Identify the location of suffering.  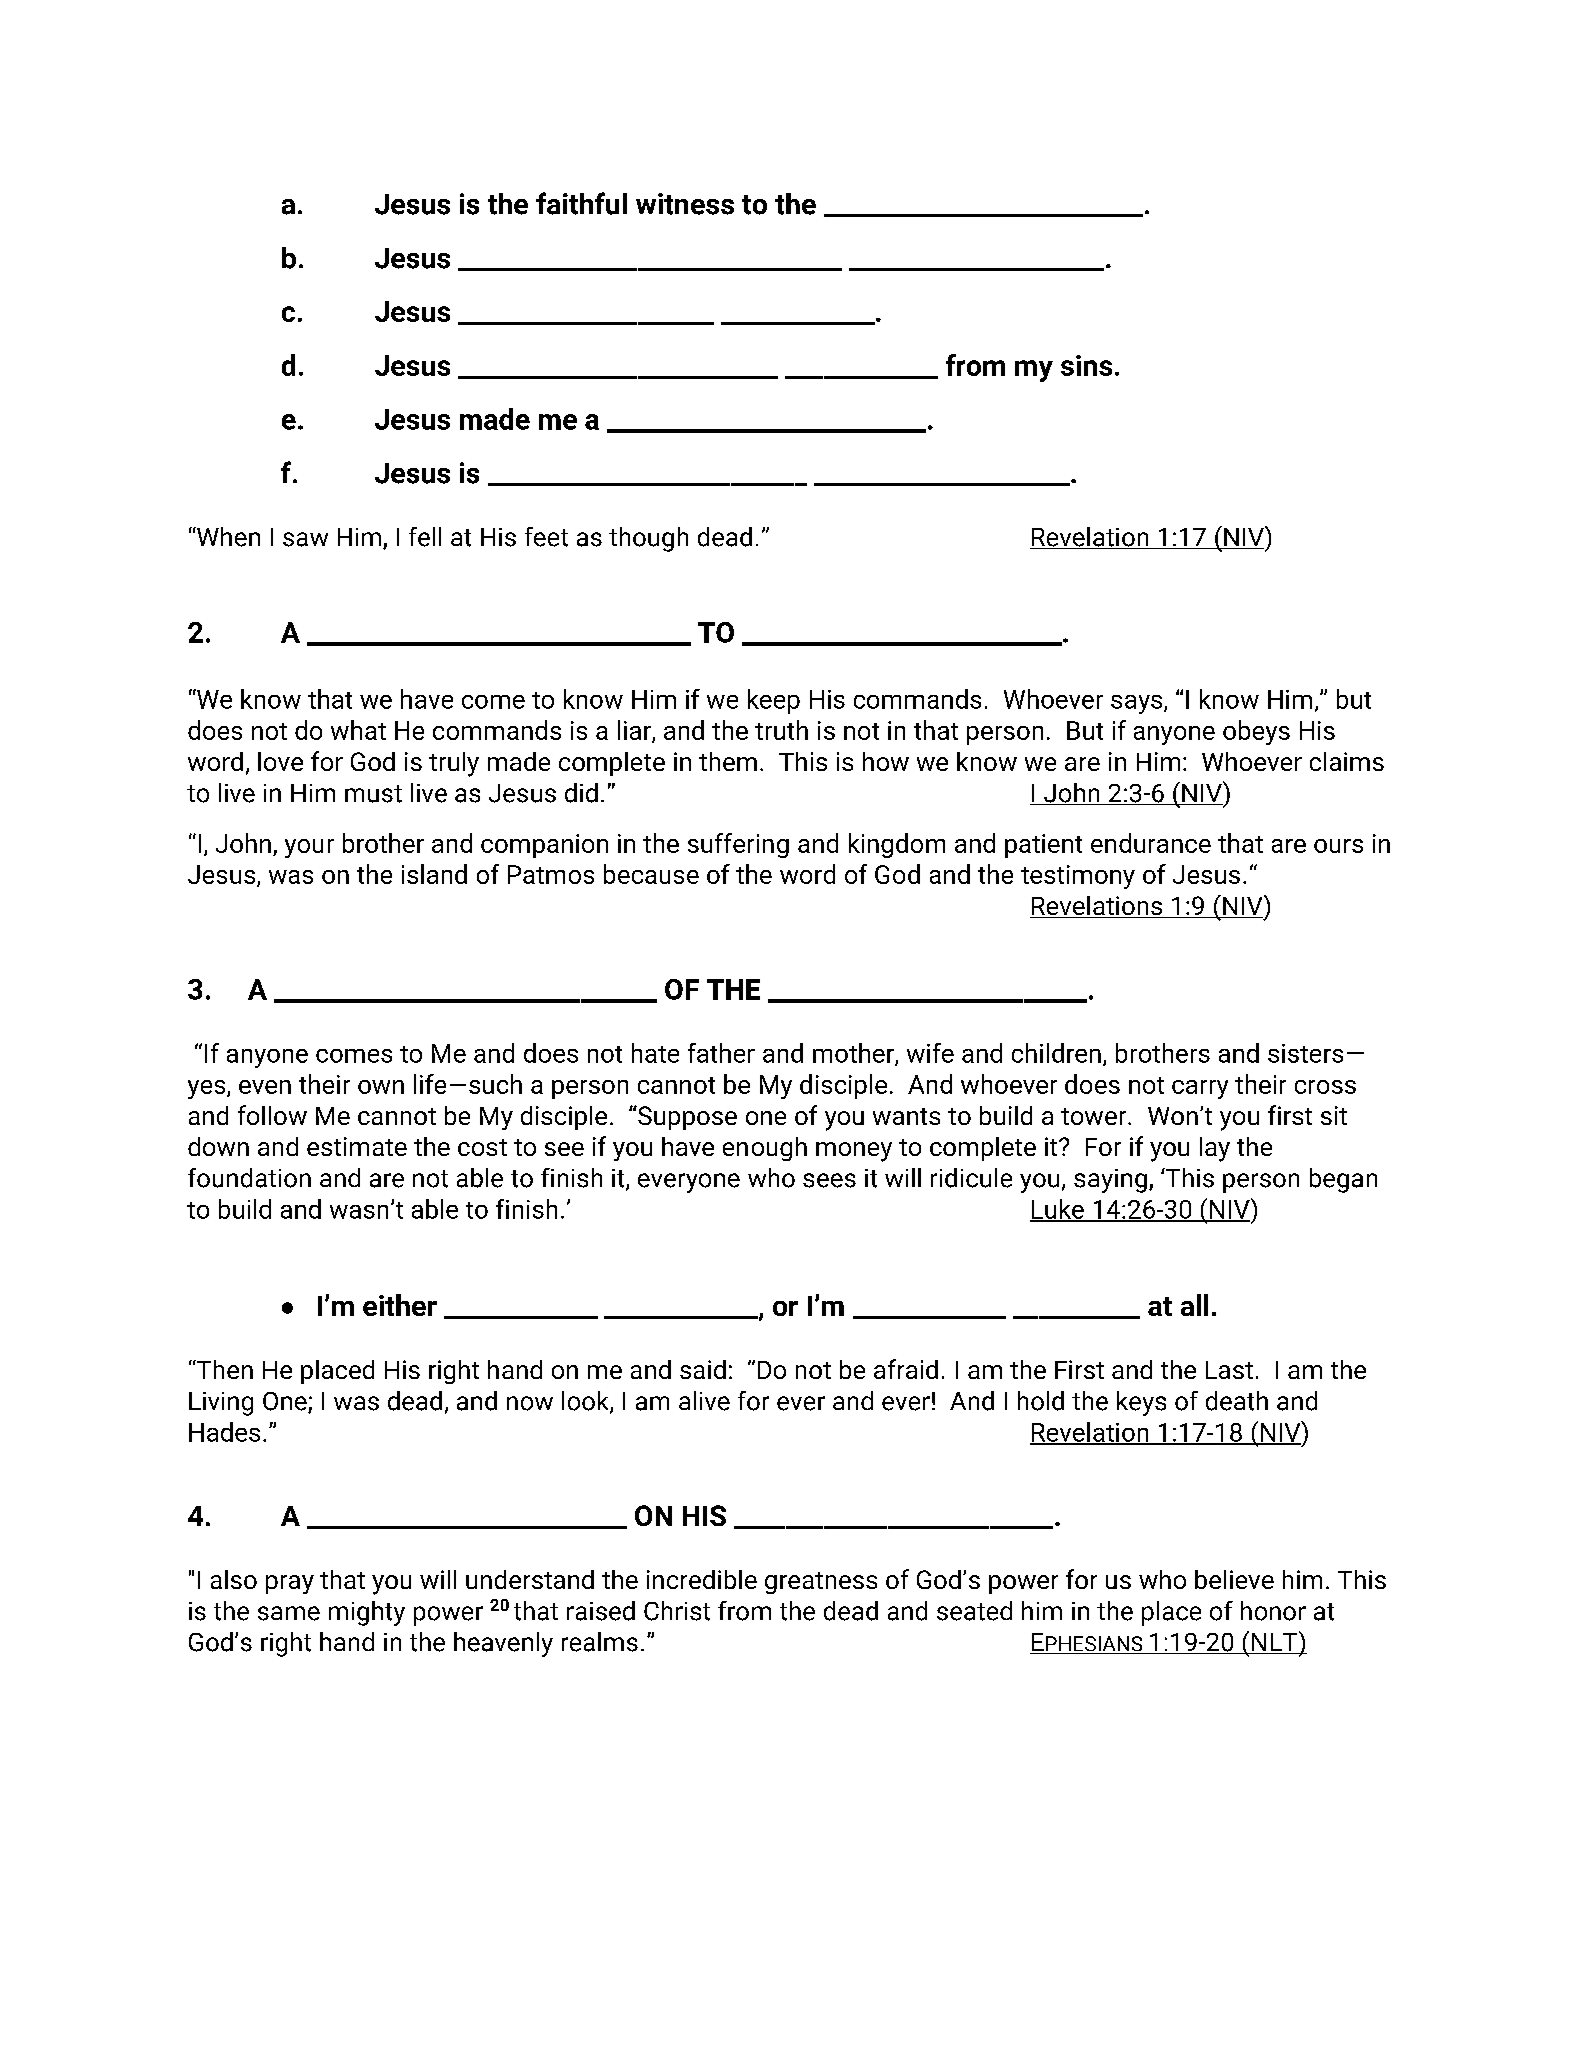
(738, 845).
